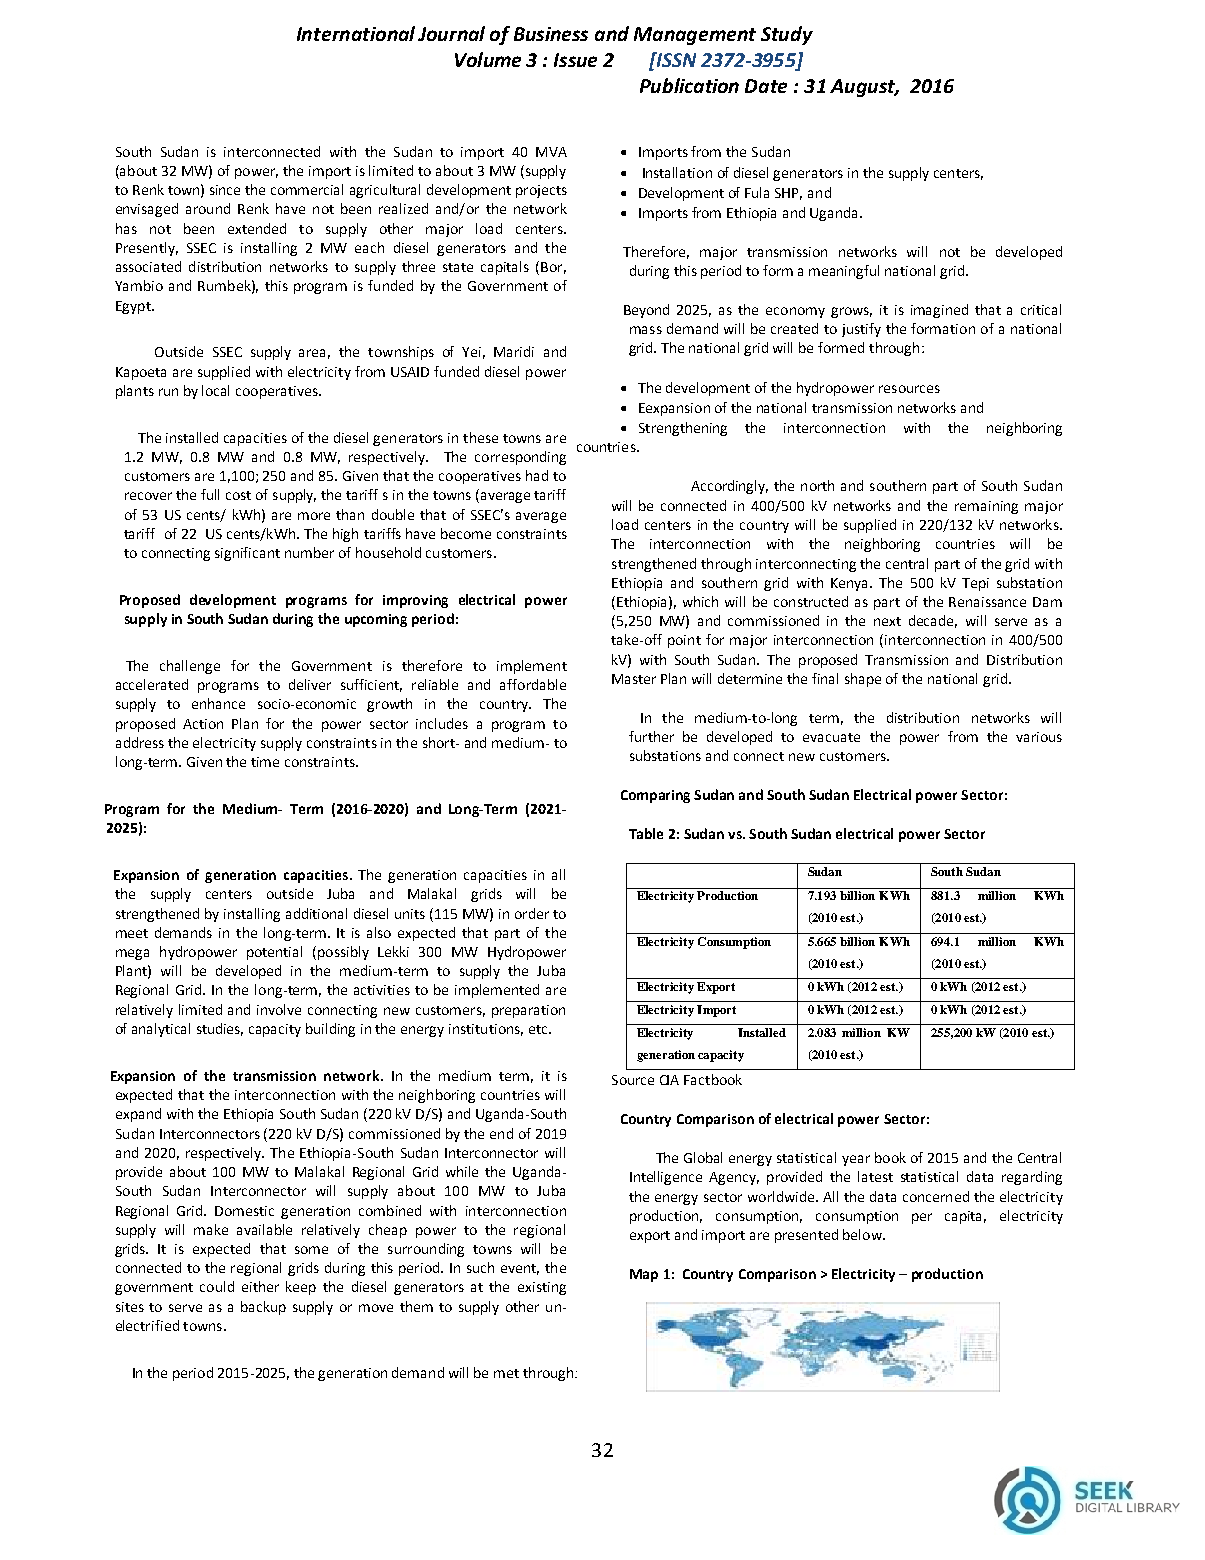 This page has width=1205, height=1560. Describe the element at coordinates (263, 1308) in the page. I see `backup` at that location.
